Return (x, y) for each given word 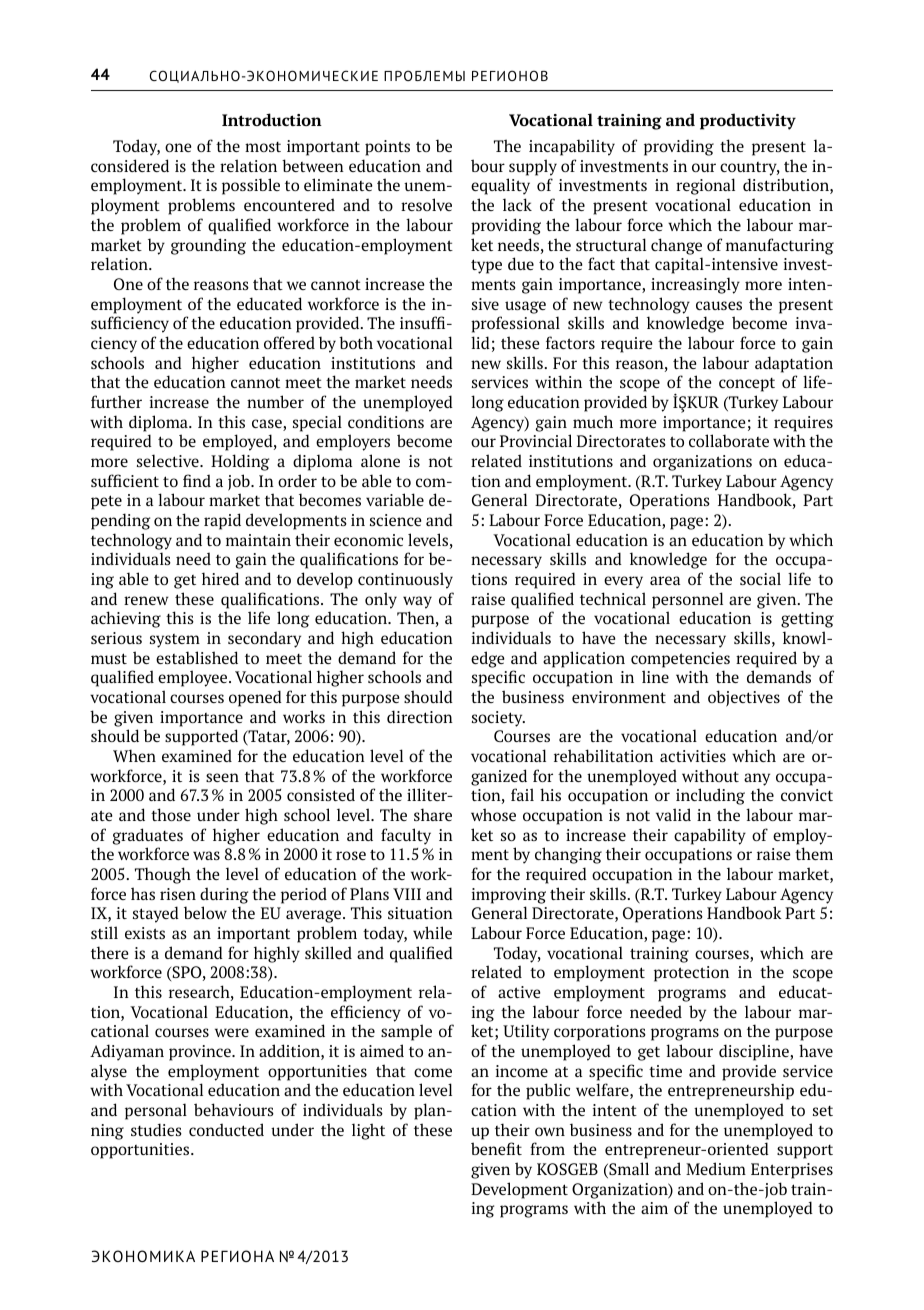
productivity (748, 121)
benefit (496, 1148)
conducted (226, 1129)
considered (130, 165)
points (387, 148)
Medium (716, 1168)
